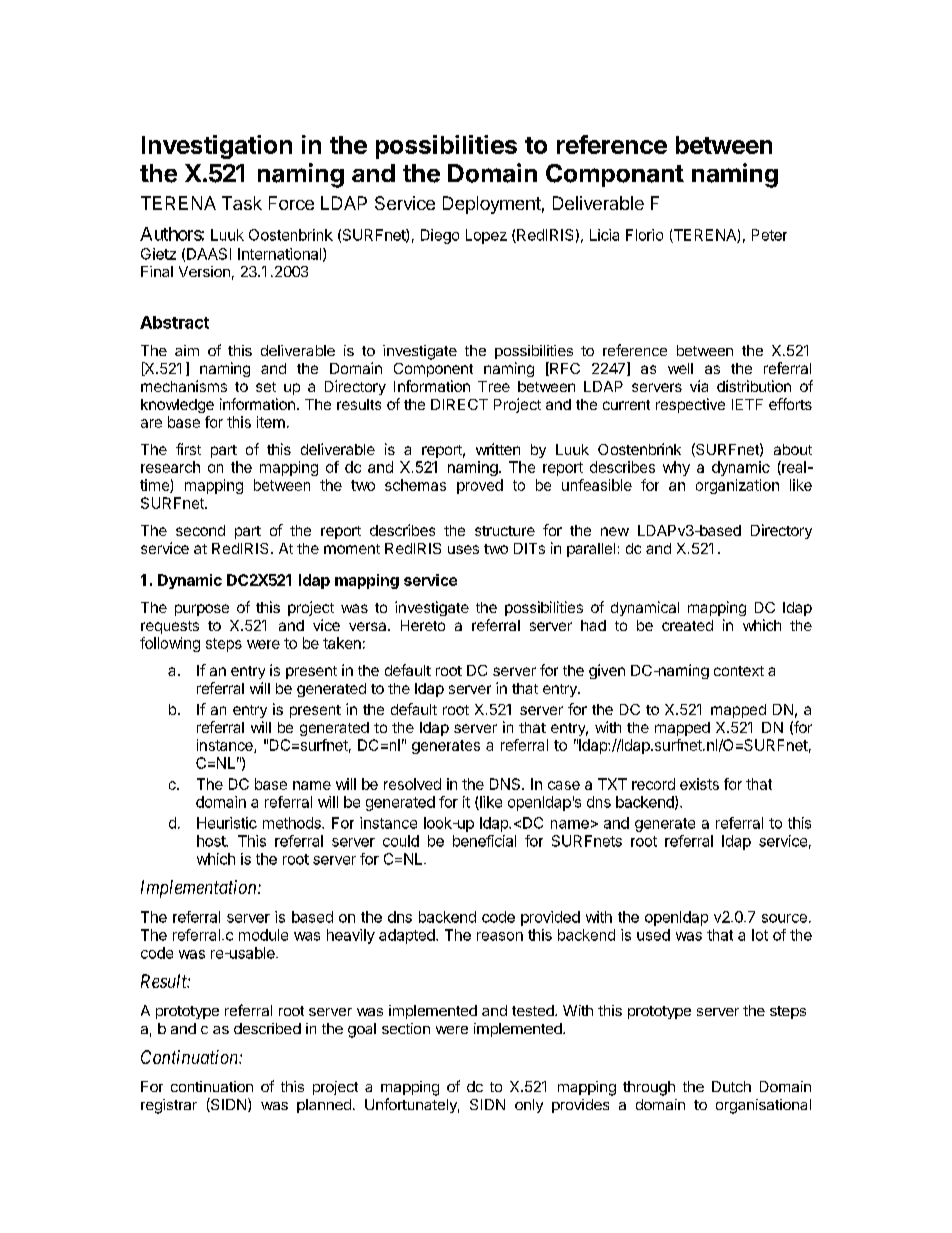 This document has height=1233, width=952. What do you see at coordinates (169, 1106) in the document?
I see `registrar` at bounding box center [169, 1106].
